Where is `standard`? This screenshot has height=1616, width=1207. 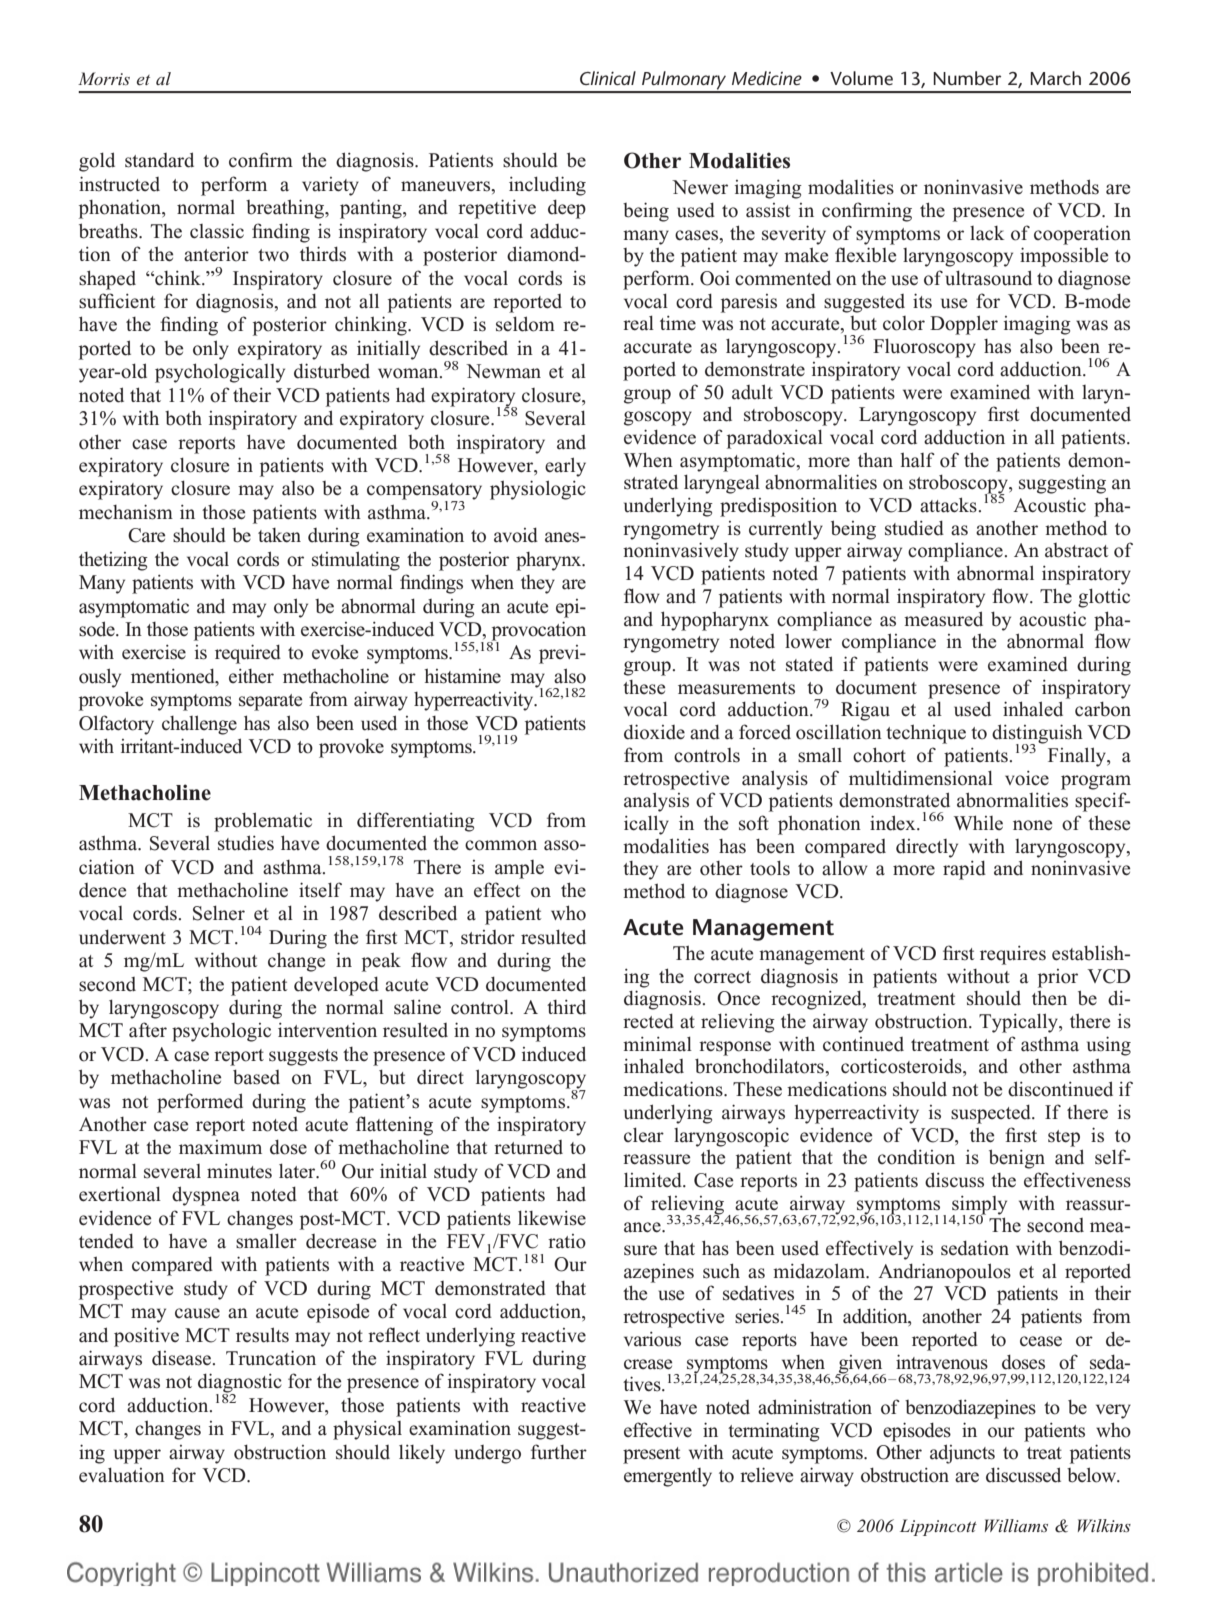
standard is located at coordinates (159, 160).
